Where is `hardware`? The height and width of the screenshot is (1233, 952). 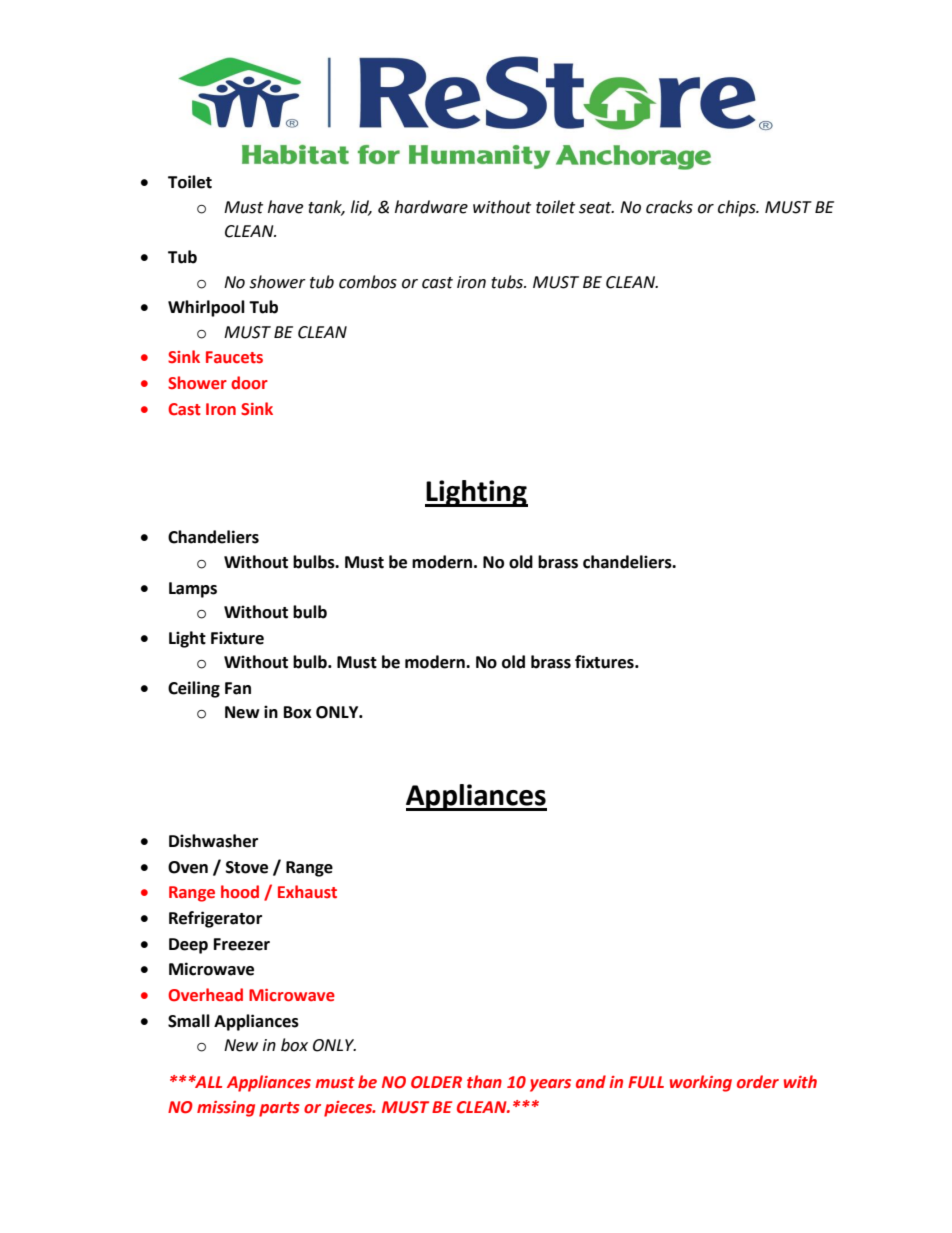 hardware is located at coordinates (431, 207).
